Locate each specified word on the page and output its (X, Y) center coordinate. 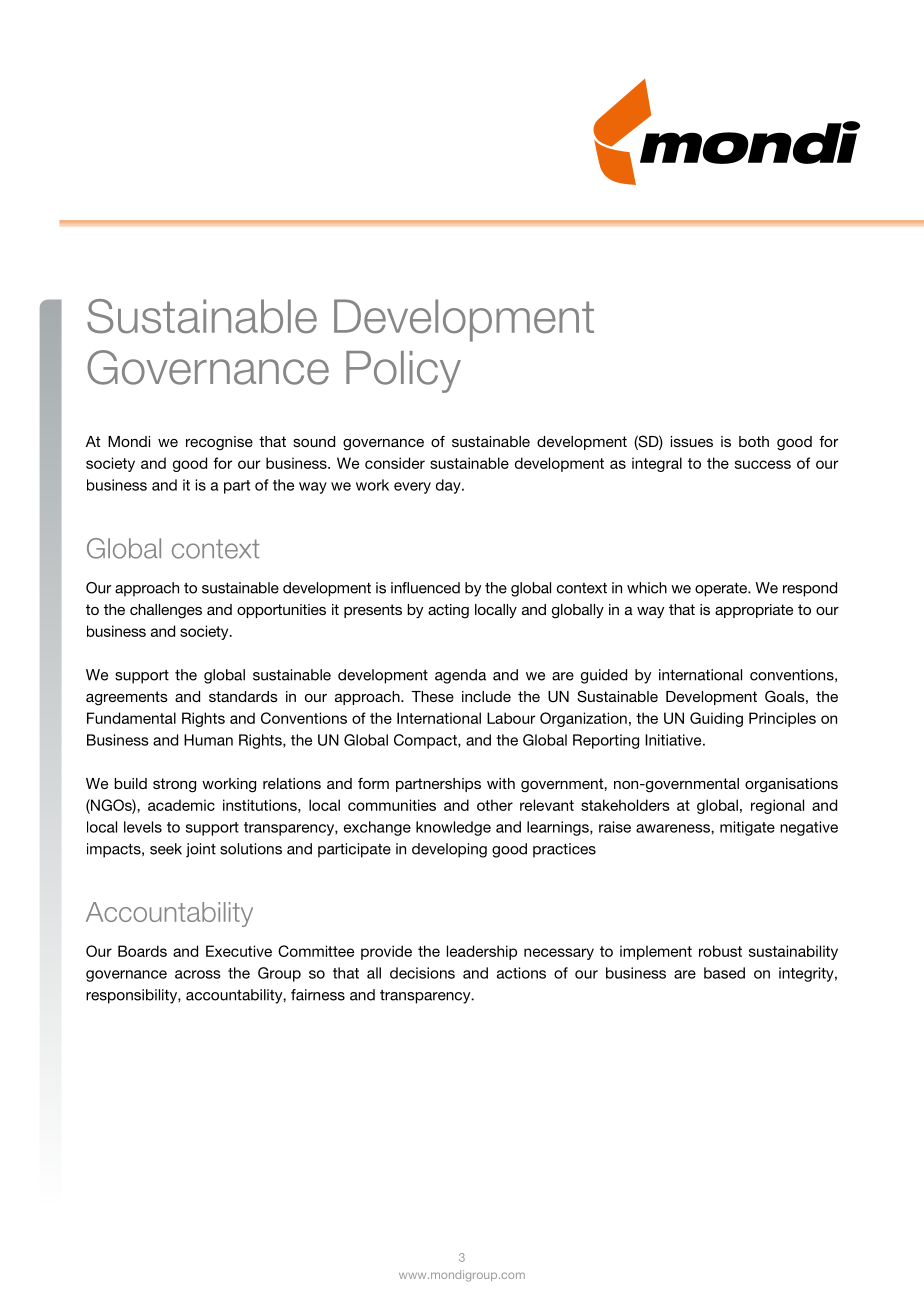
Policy (403, 372)
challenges (166, 611)
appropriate (754, 611)
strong (174, 785)
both (754, 441)
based (724, 973)
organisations (791, 785)
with (501, 783)
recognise (219, 443)
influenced (425, 588)
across (198, 974)
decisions (422, 973)
